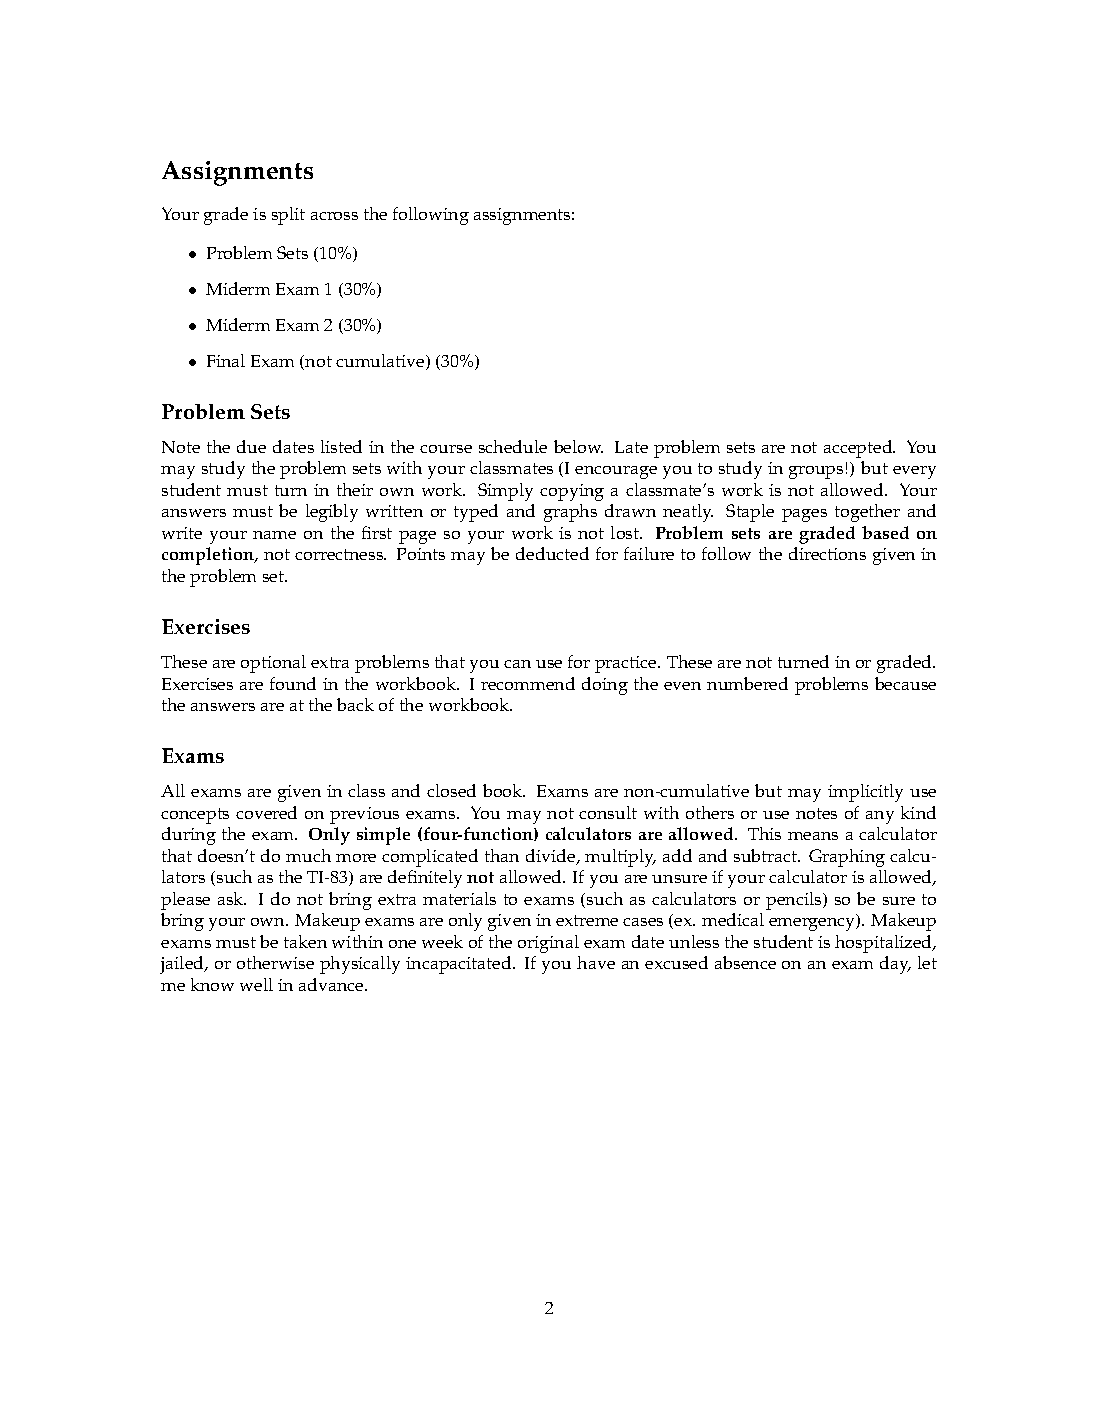 The image size is (1099, 1422). What do you see at coordinates (288, 216) in the screenshot?
I see `split` at bounding box center [288, 216].
